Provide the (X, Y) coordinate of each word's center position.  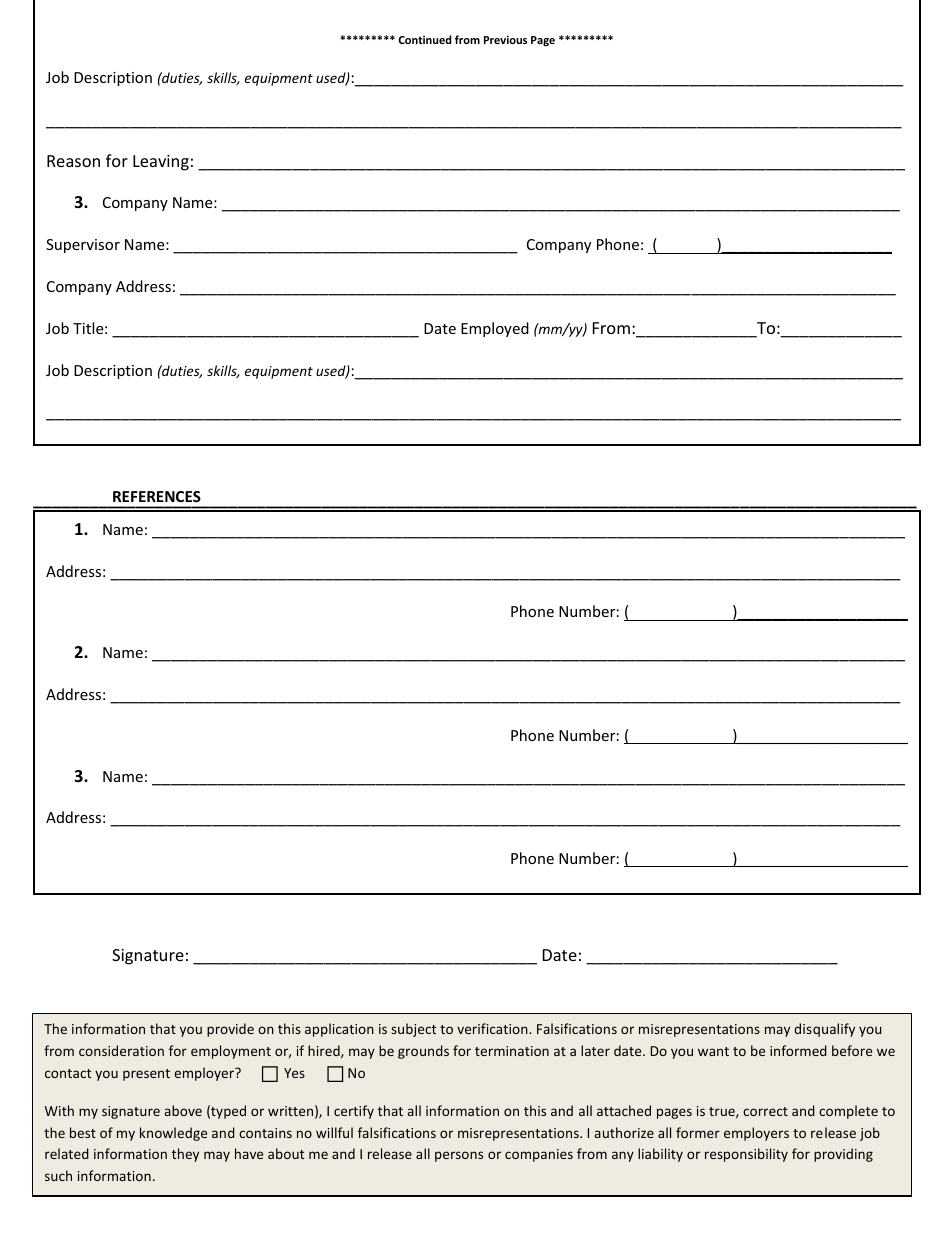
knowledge (173, 1134)
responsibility (746, 1155)
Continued (424, 39)
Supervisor (83, 246)
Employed (495, 329)
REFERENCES (157, 496)
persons (459, 1156)
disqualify (824, 1030)
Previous (505, 39)
